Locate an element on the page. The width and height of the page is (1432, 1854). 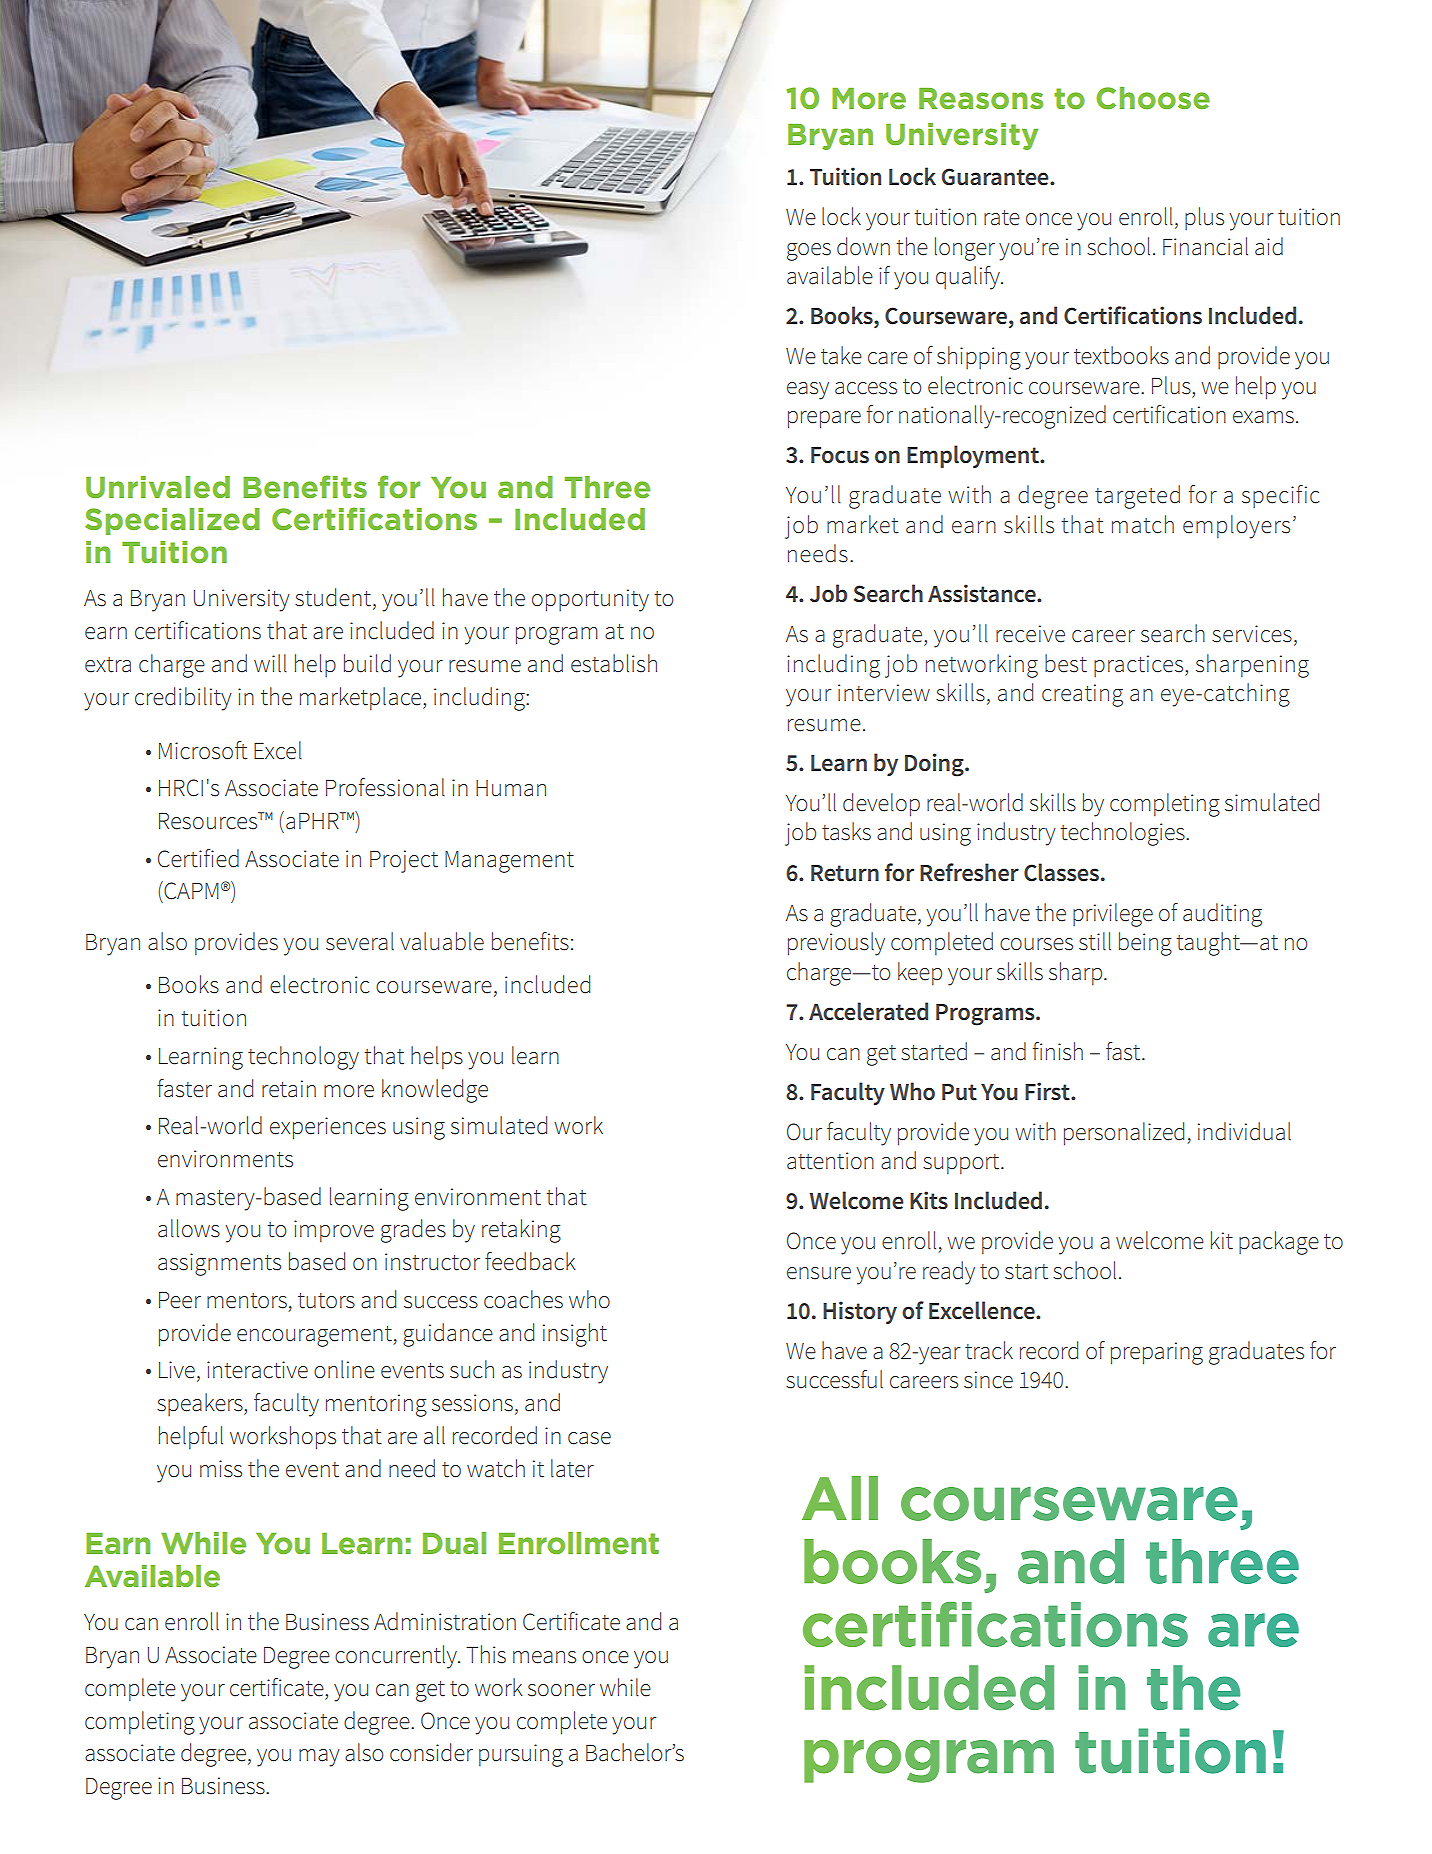
goes is located at coordinates (809, 252).
